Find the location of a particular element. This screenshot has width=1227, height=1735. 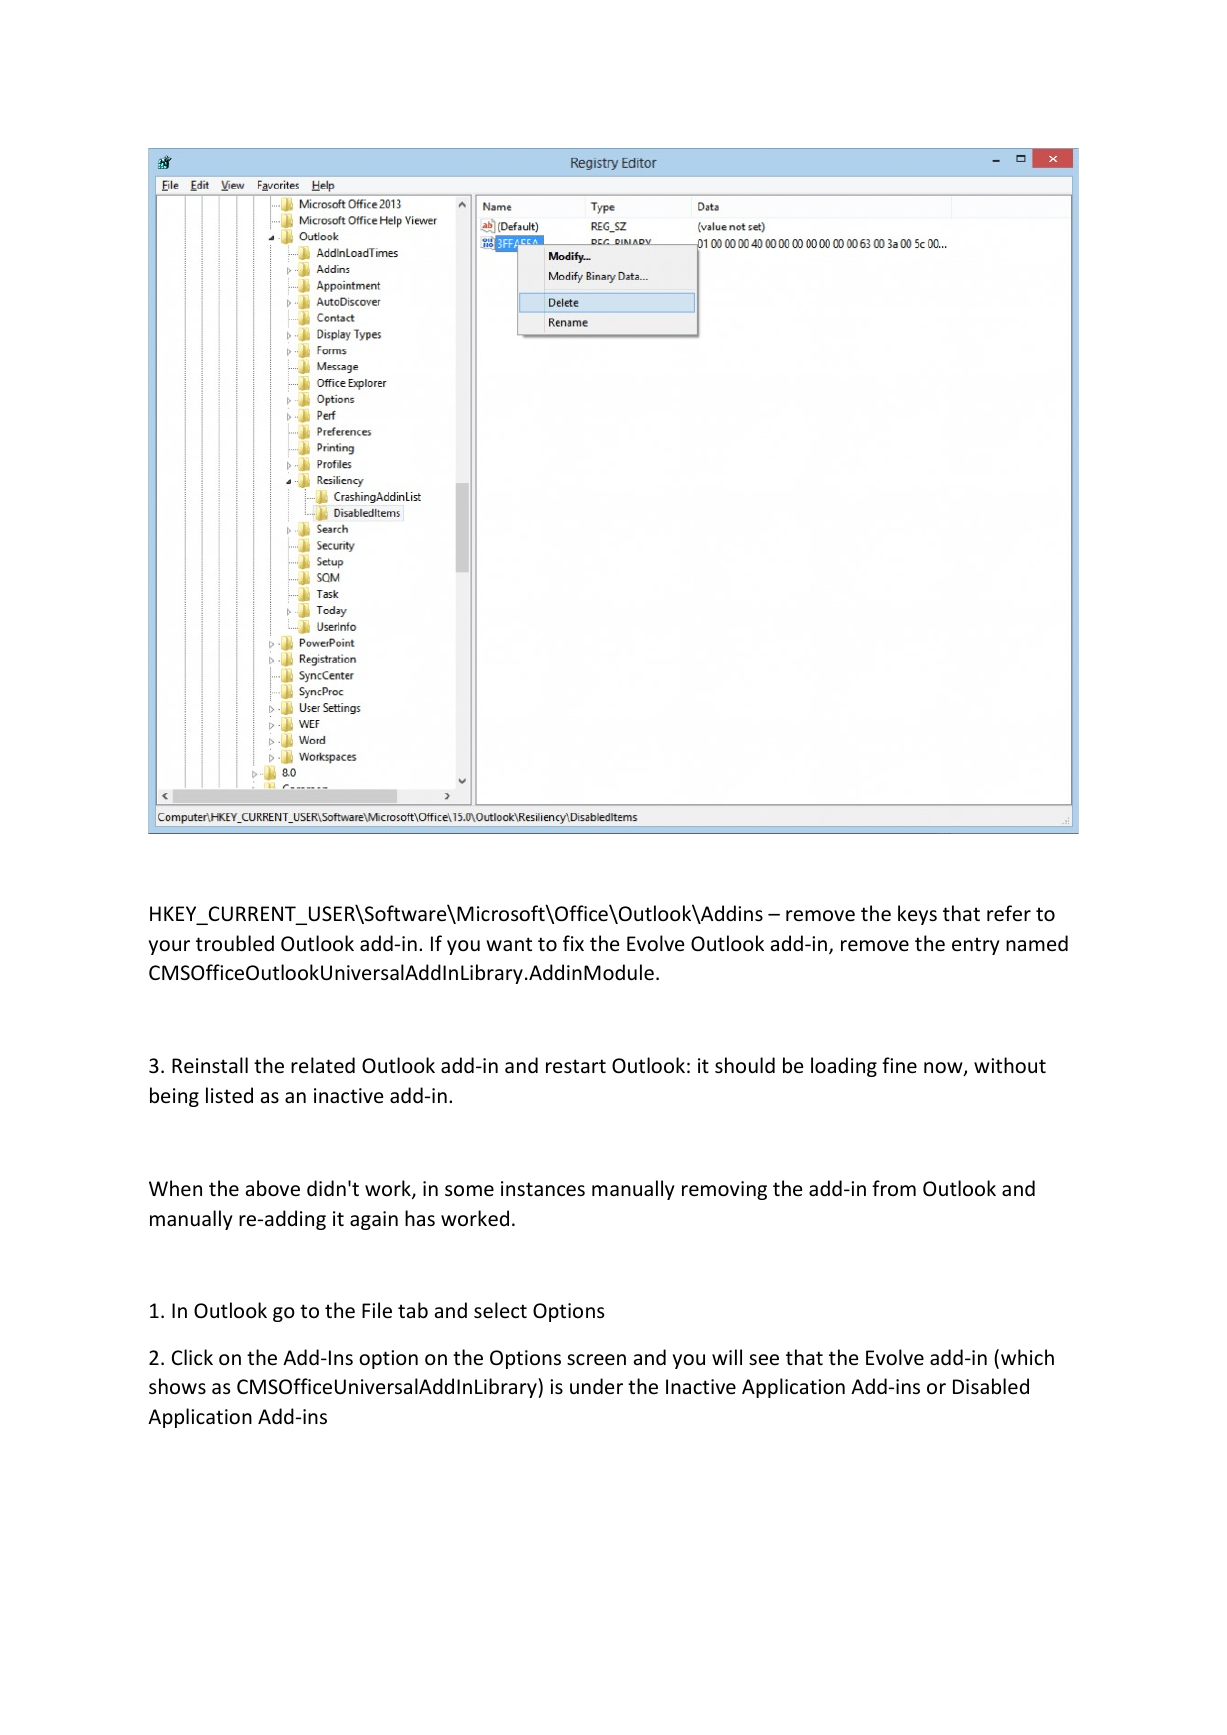

fix is located at coordinates (573, 943).
